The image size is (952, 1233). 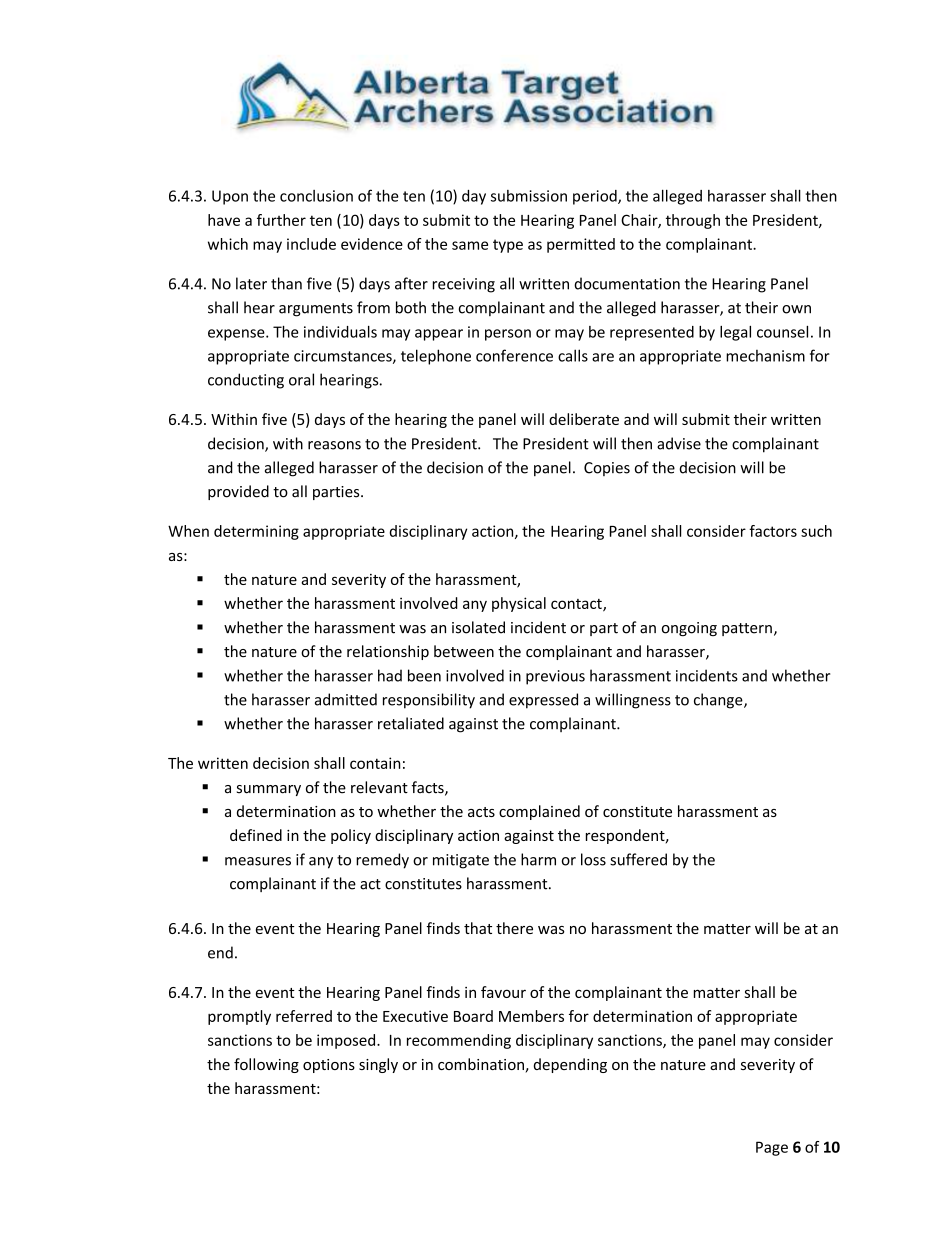 I want to click on Page, so click(x=772, y=1148).
